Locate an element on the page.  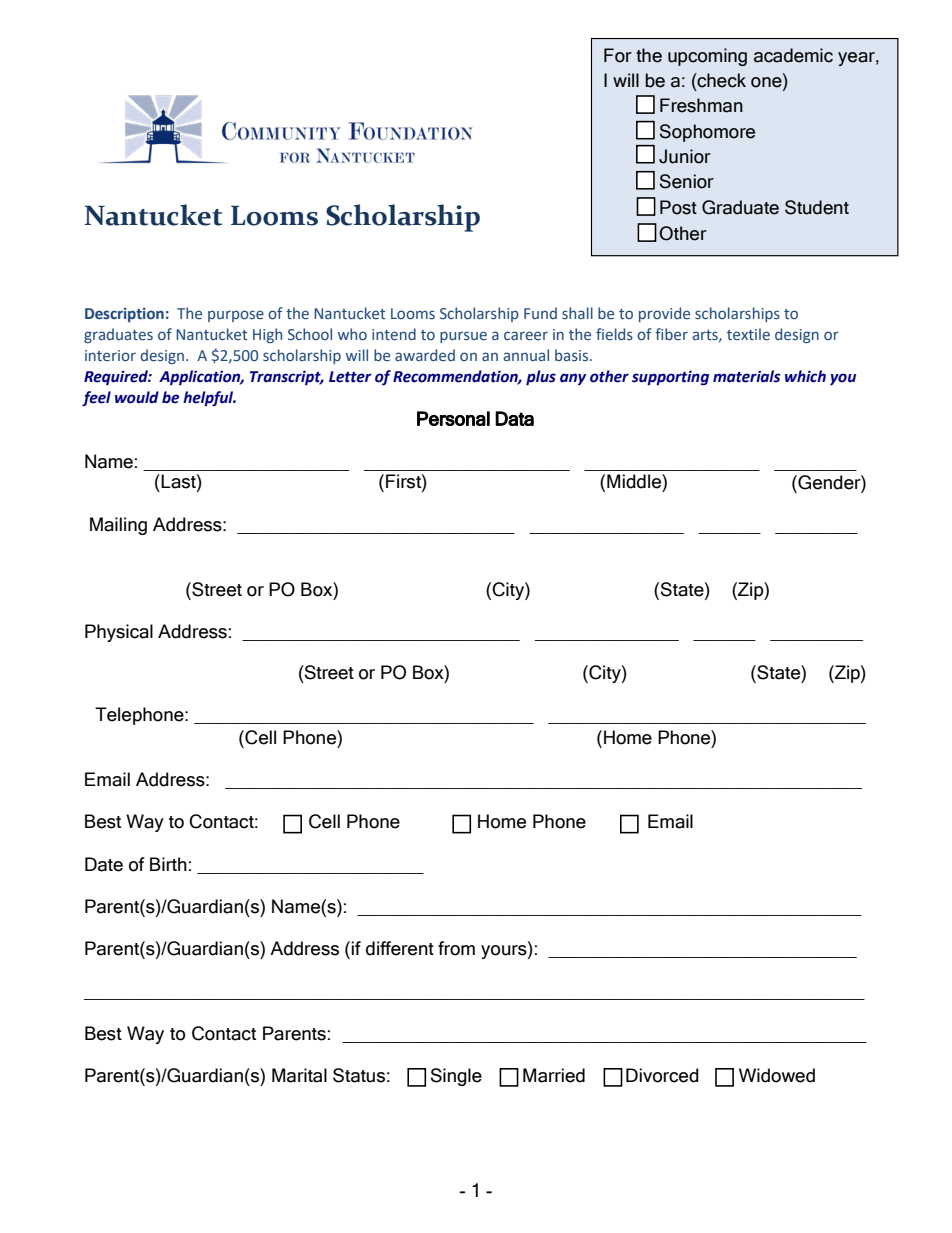
Description is located at coordinates (124, 315).
